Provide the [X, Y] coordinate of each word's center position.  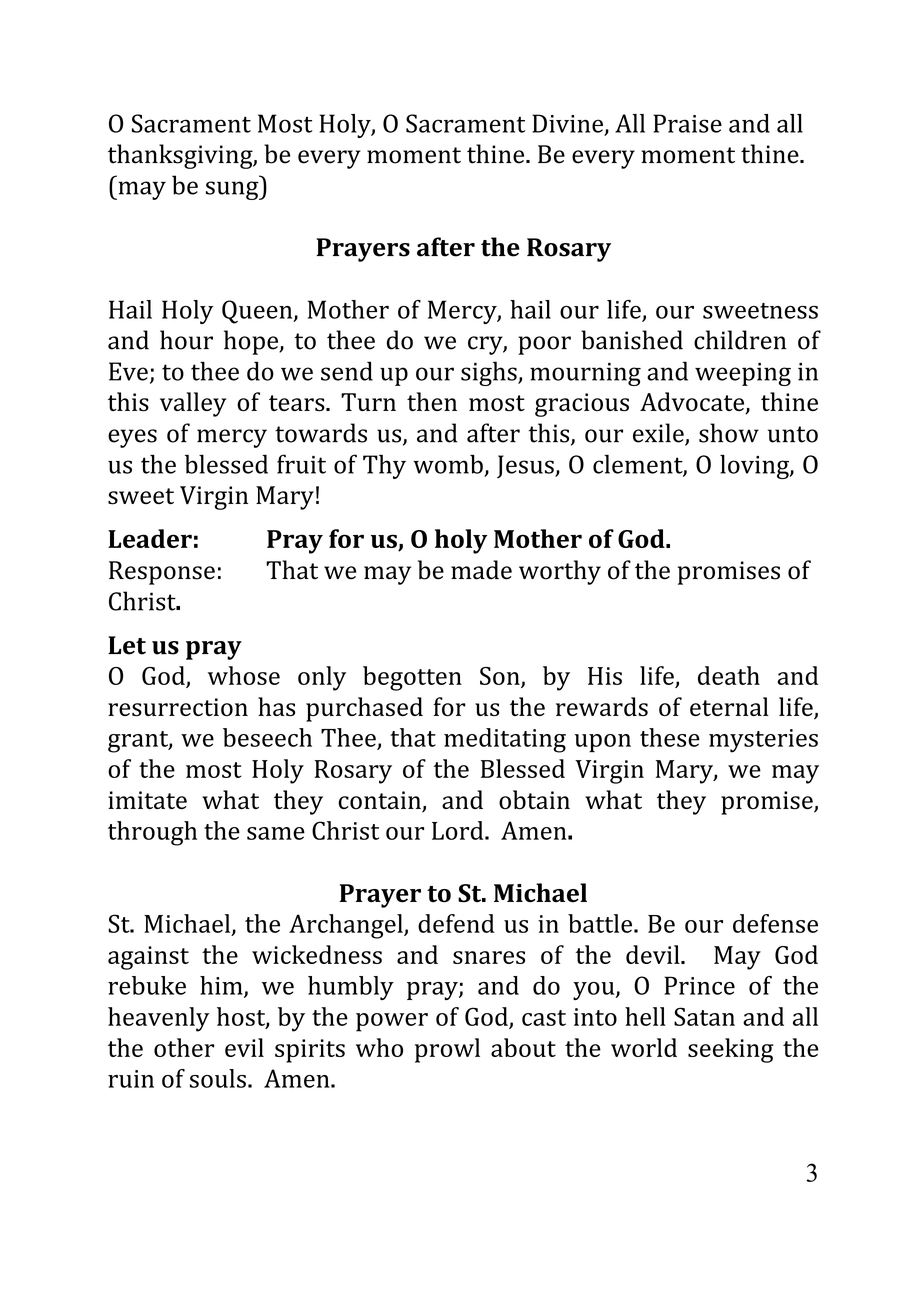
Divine [567, 123]
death [729, 675]
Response [162, 573]
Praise [687, 123]
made [481, 570]
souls [218, 1078]
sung [233, 190]
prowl [447, 1050]
